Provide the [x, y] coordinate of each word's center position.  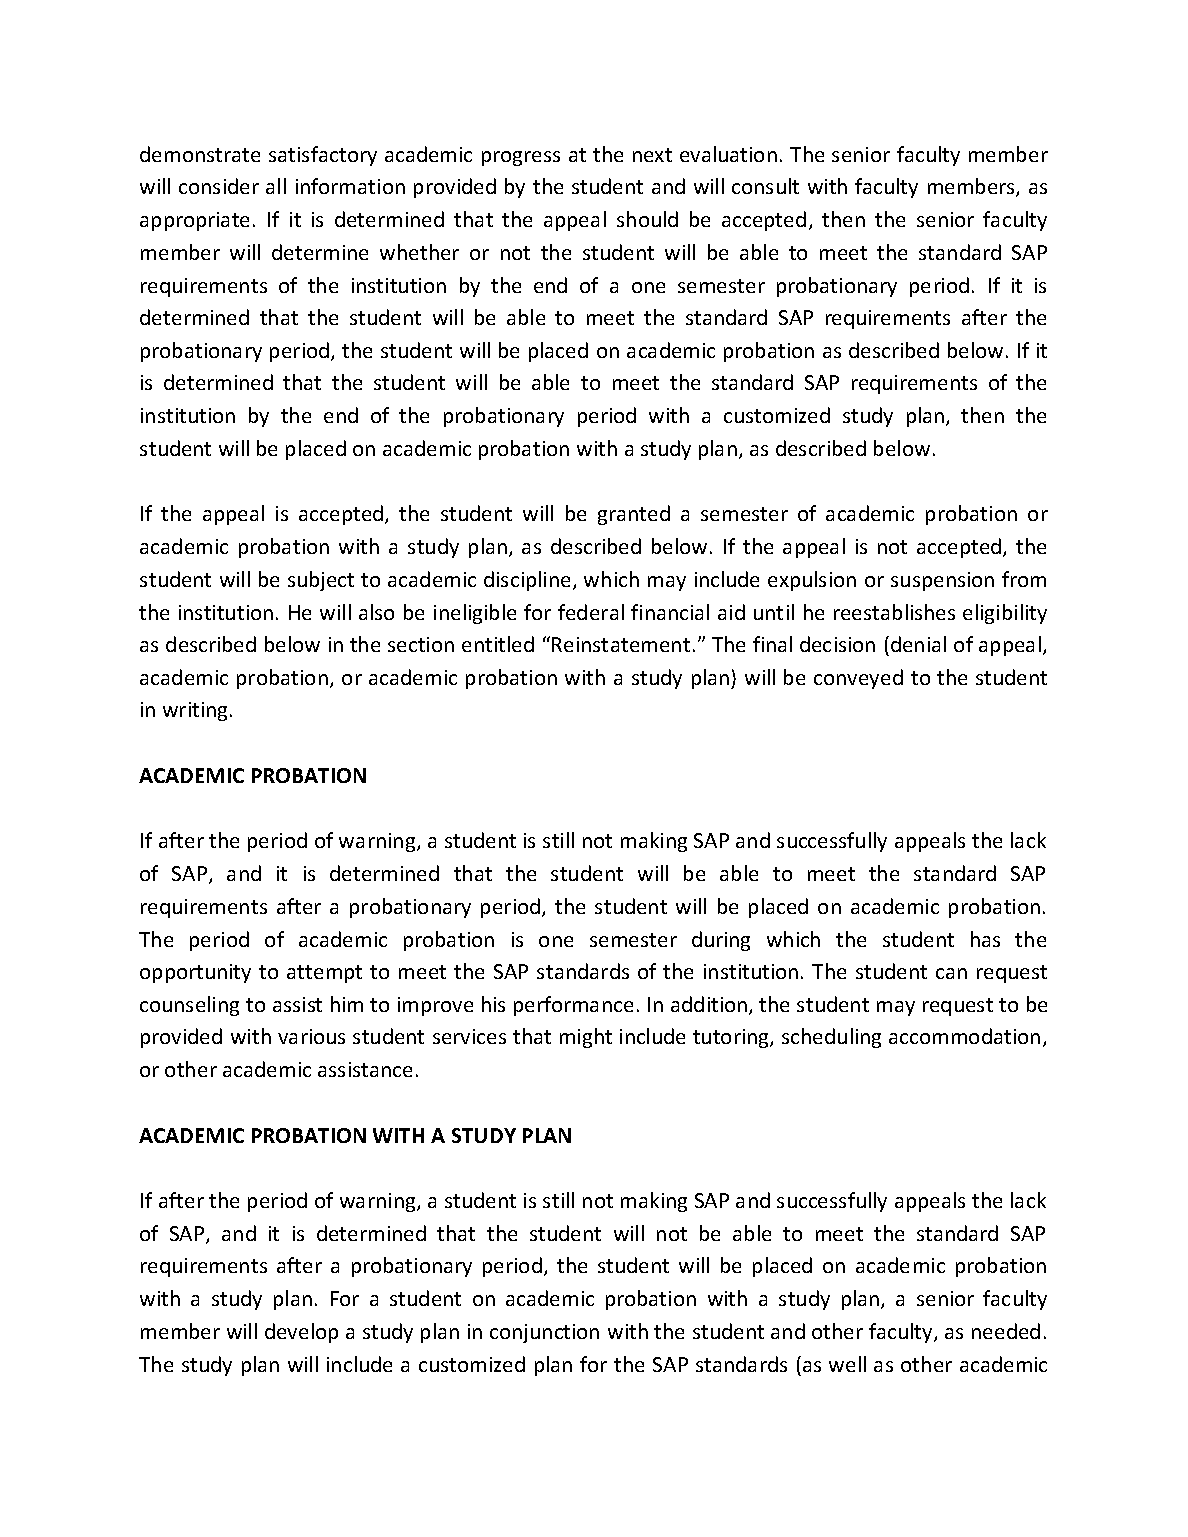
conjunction [544, 1333]
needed [1006, 1331]
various [311, 1036]
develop [301, 1333]
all [276, 186]
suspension [942, 581]
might [586, 1038]
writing [195, 711]
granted [634, 515]
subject [321, 581]
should [647, 219]
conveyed [858, 679]
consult [765, 186]
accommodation [964, 1036]
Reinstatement [621, 644]
